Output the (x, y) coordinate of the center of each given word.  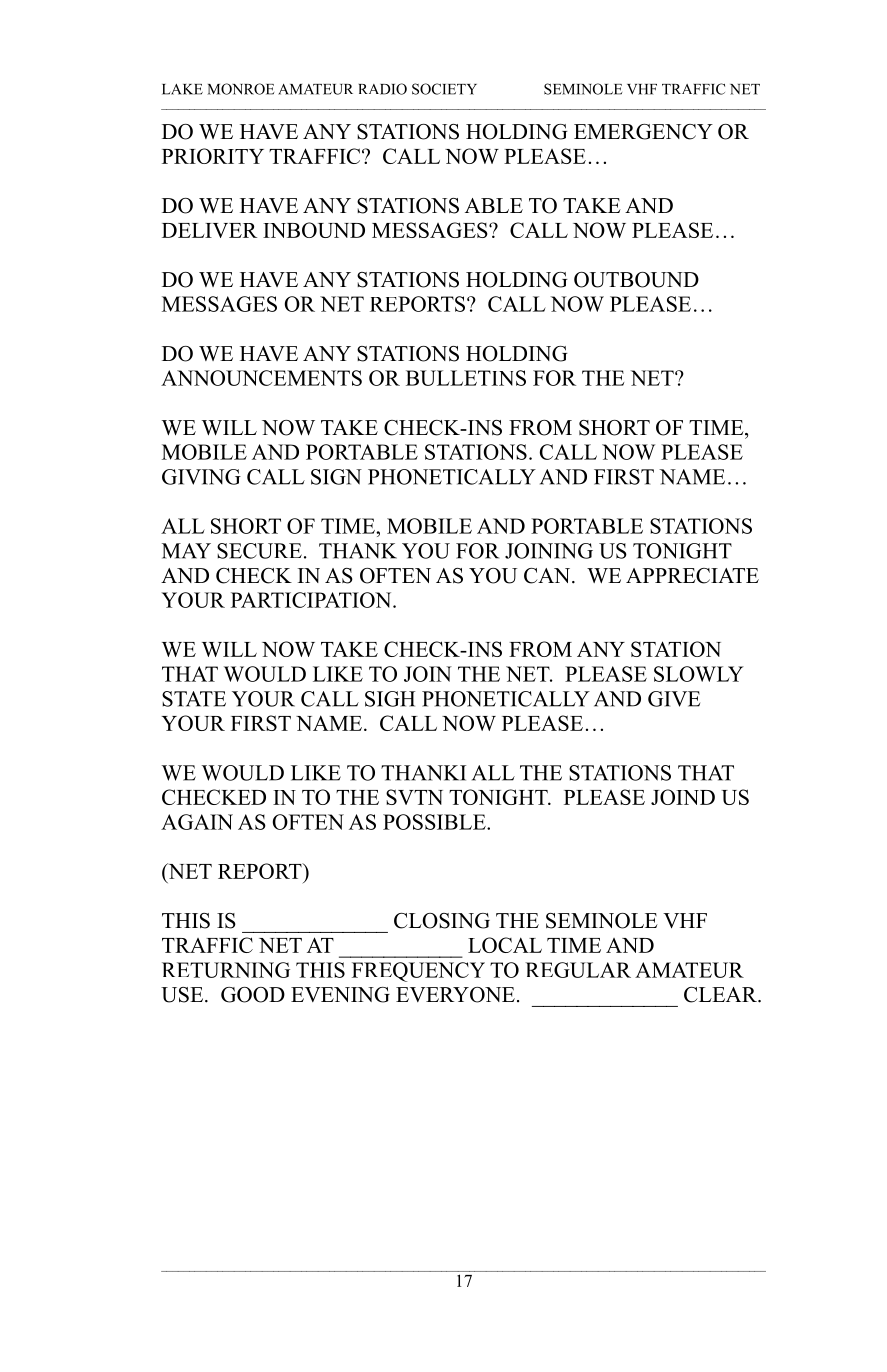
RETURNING (226, 970)
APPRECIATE (692, 576)
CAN (548, 576)
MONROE (241, 89)
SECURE (259, 551)
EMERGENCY (643, 132)
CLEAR (721, 995)
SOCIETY (444, 89)
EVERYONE (455, 995)
